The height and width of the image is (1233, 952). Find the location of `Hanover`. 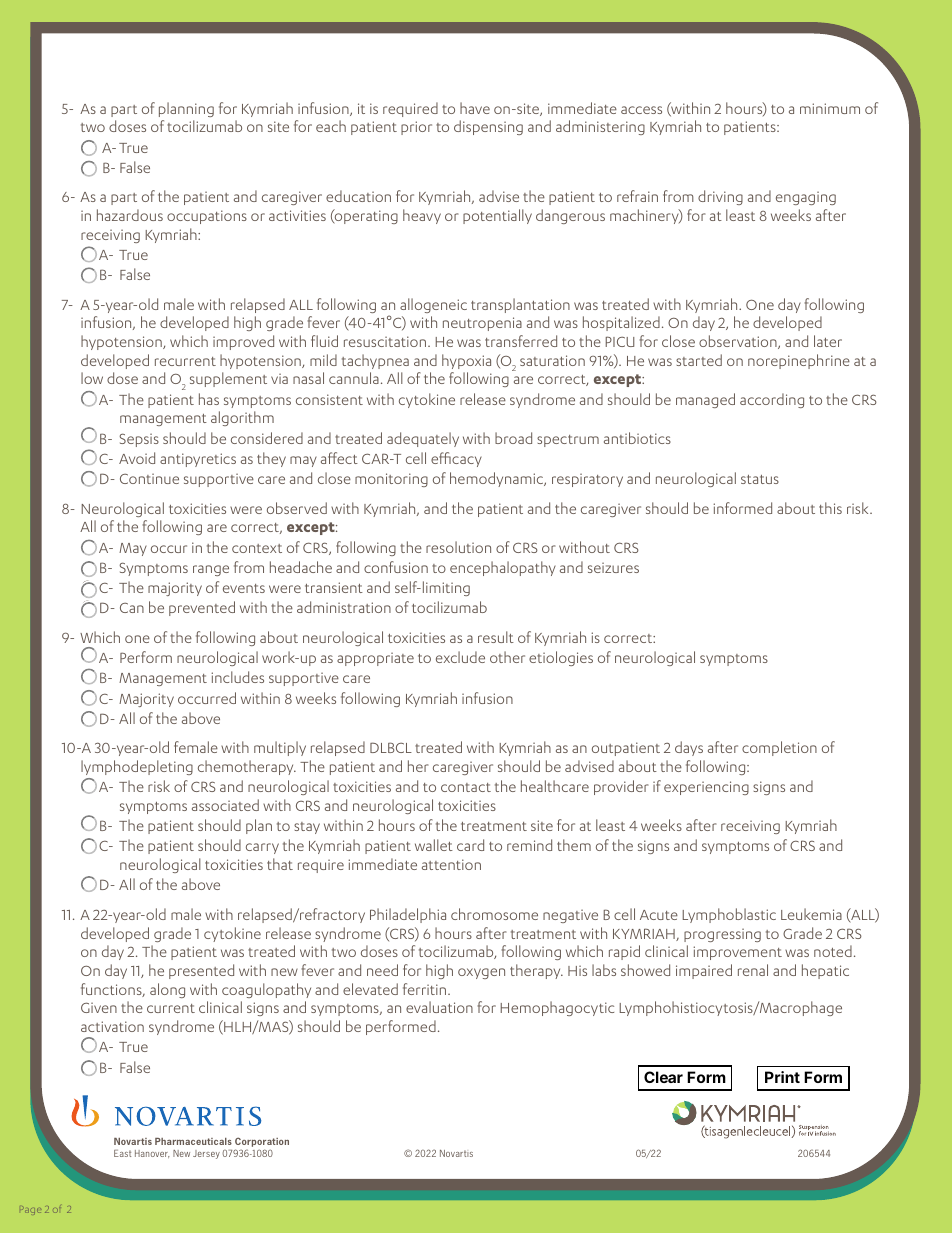

Hanover is located at coordinates (152, 1154).
